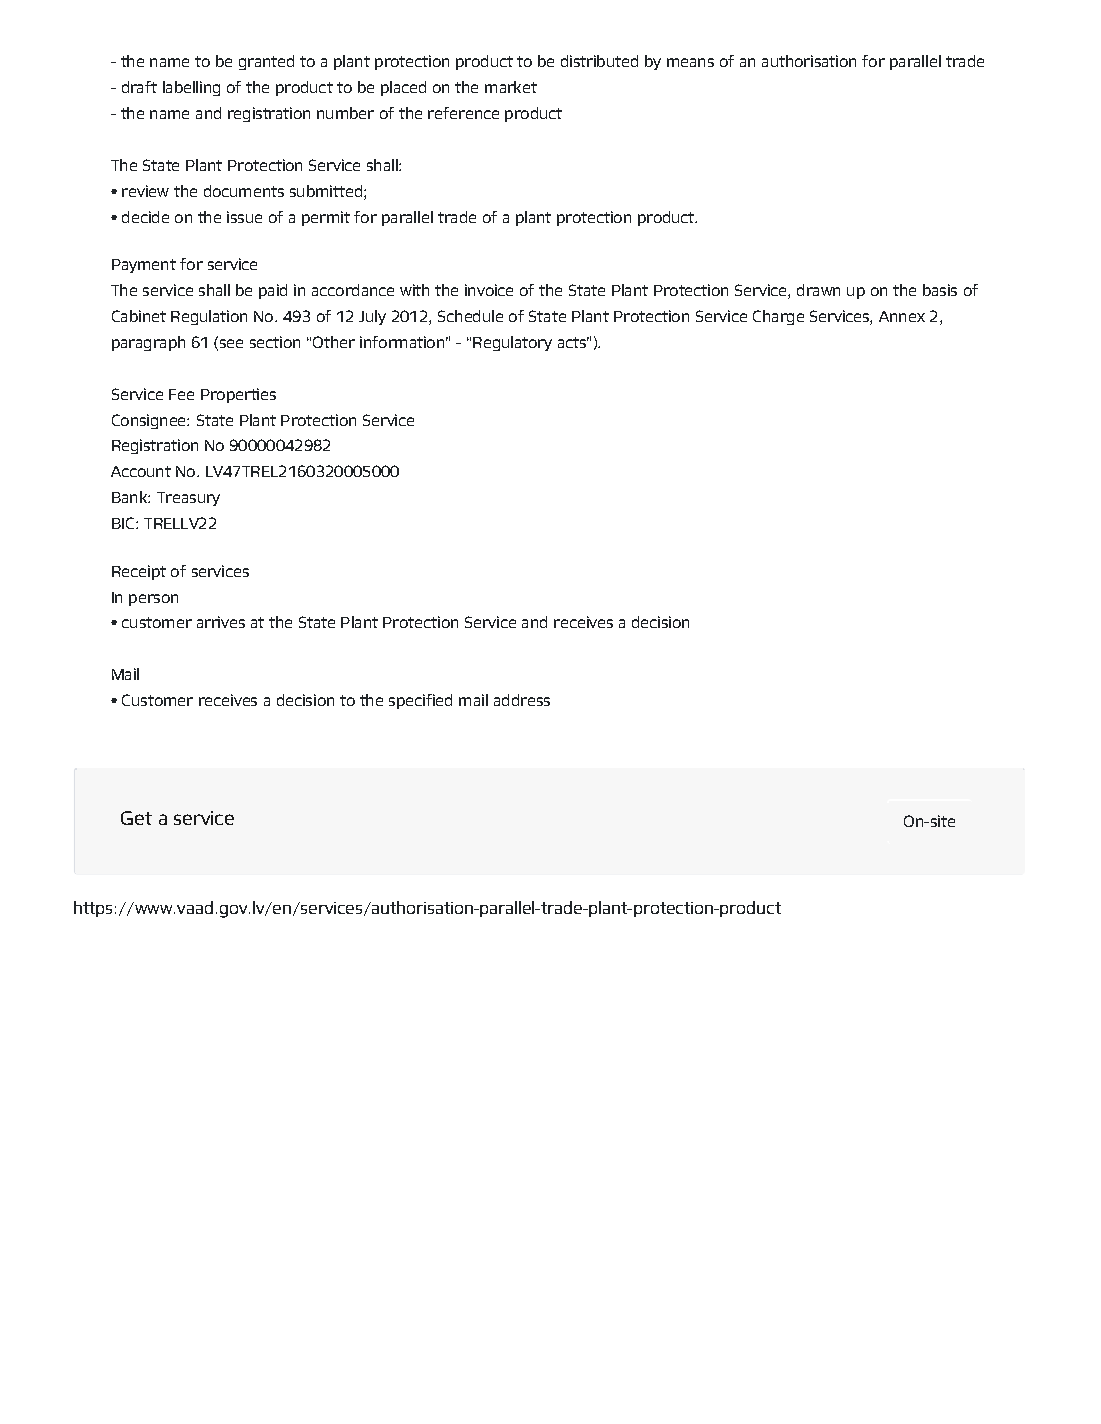 This page has height=1424, width=1101. Describe the element at coordinates (489, 290) in the page. I see `invoice` at that location.
